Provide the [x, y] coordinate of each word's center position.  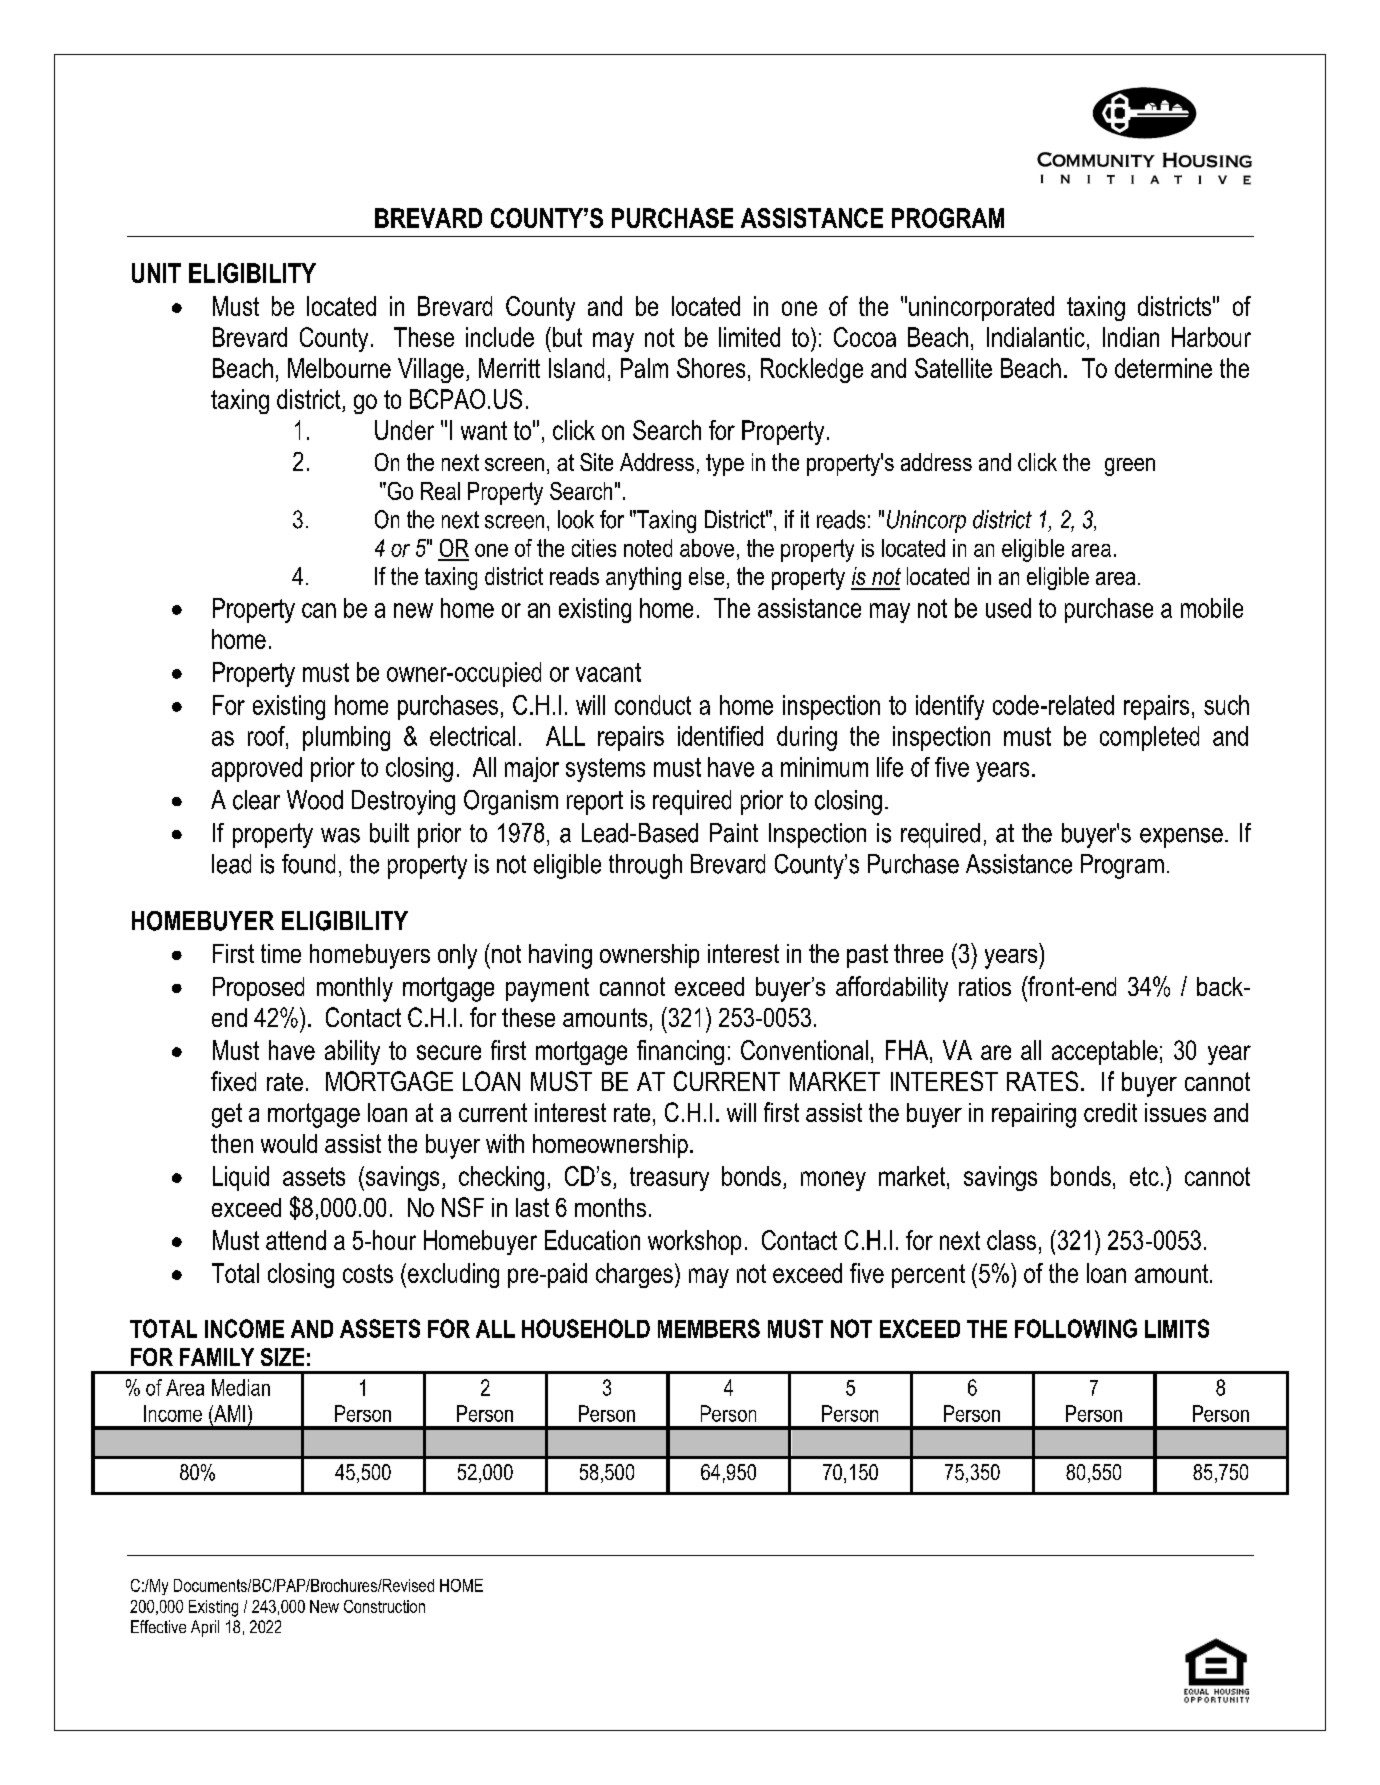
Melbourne [339, 368]
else [706, 576]
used [1008, 608]
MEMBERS [709, 1328]
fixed [233, 1081]
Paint [734, 833]
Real [440, 491]
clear [256, 800]
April [205, 1628]
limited [749, 337]
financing [680, 1052]
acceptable [1105, 1052]
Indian [1131, 337]
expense [1181, 838]
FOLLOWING [1076, 1328]
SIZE [282, 1357]
